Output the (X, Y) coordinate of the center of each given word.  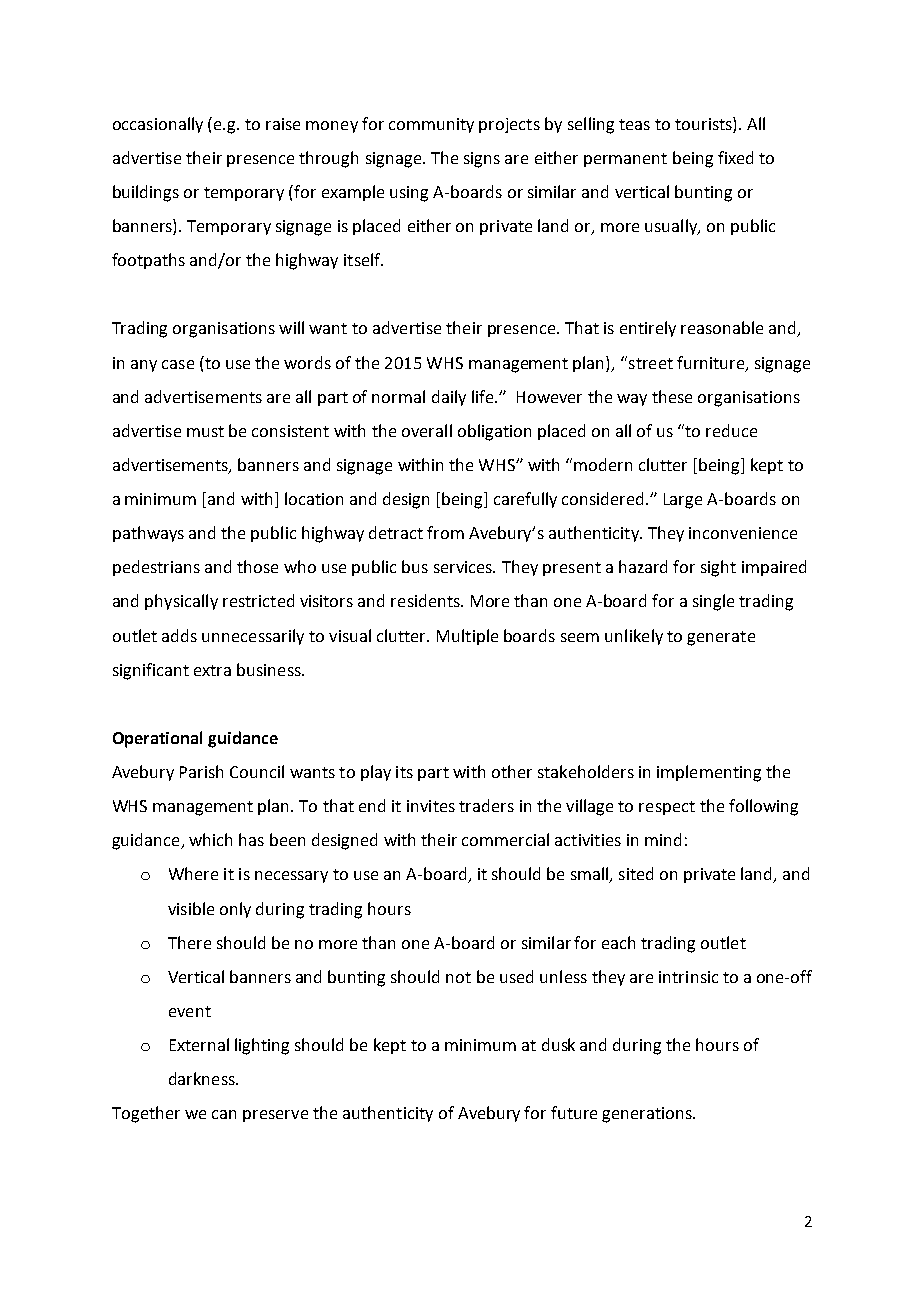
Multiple (467, 637)
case (178, 364)
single (713, 602)
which (210, 839)
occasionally (158, 125)
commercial (505, 839)
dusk (558, 1044)
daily (449, 398)
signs (482, 160)
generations (648, 1115)
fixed (735, 157)
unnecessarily (253, 637)
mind (663, 839)
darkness (203, 1078)
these (672, 396)
